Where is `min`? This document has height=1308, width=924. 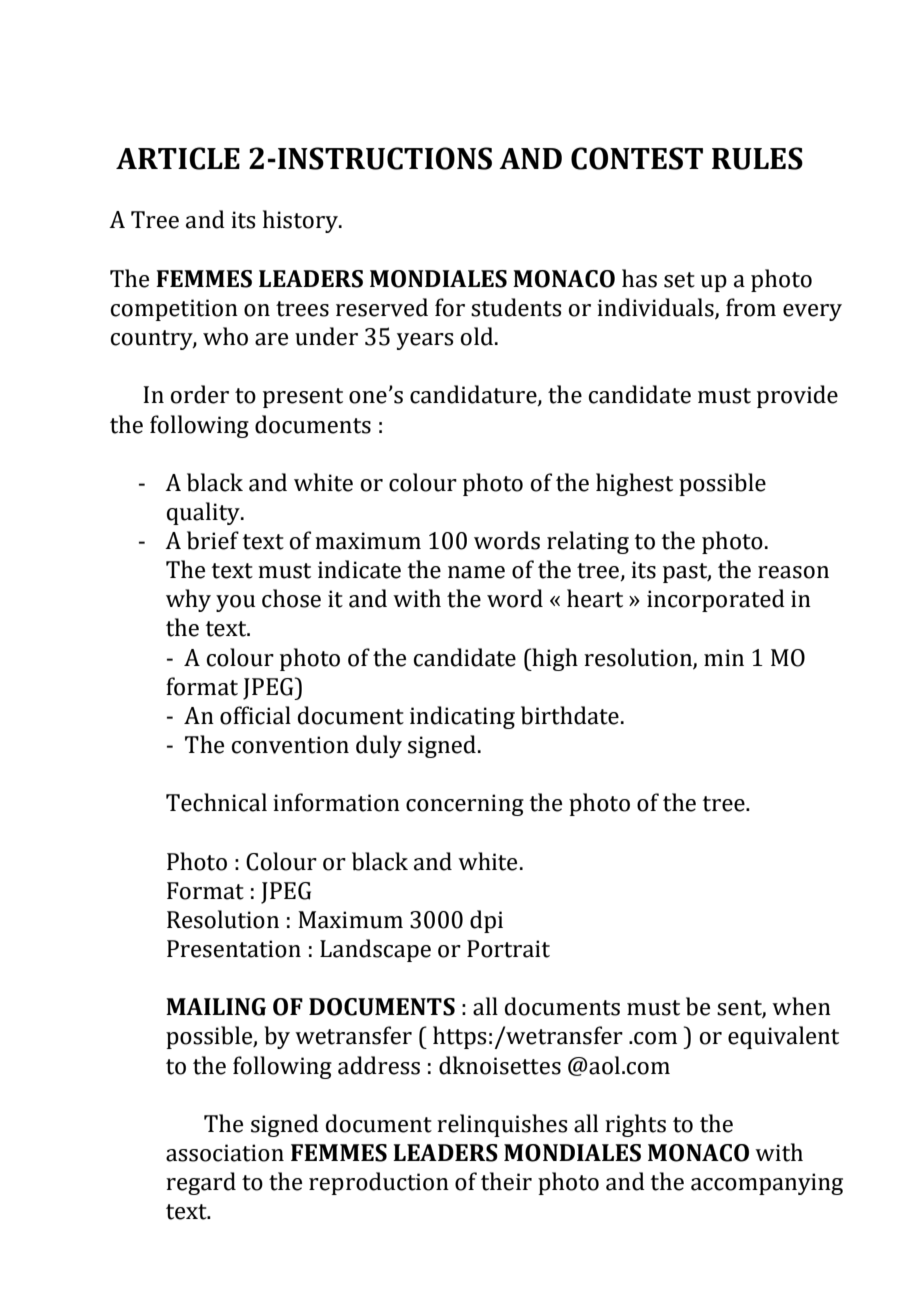
min is located at coordinates (724, 657).
